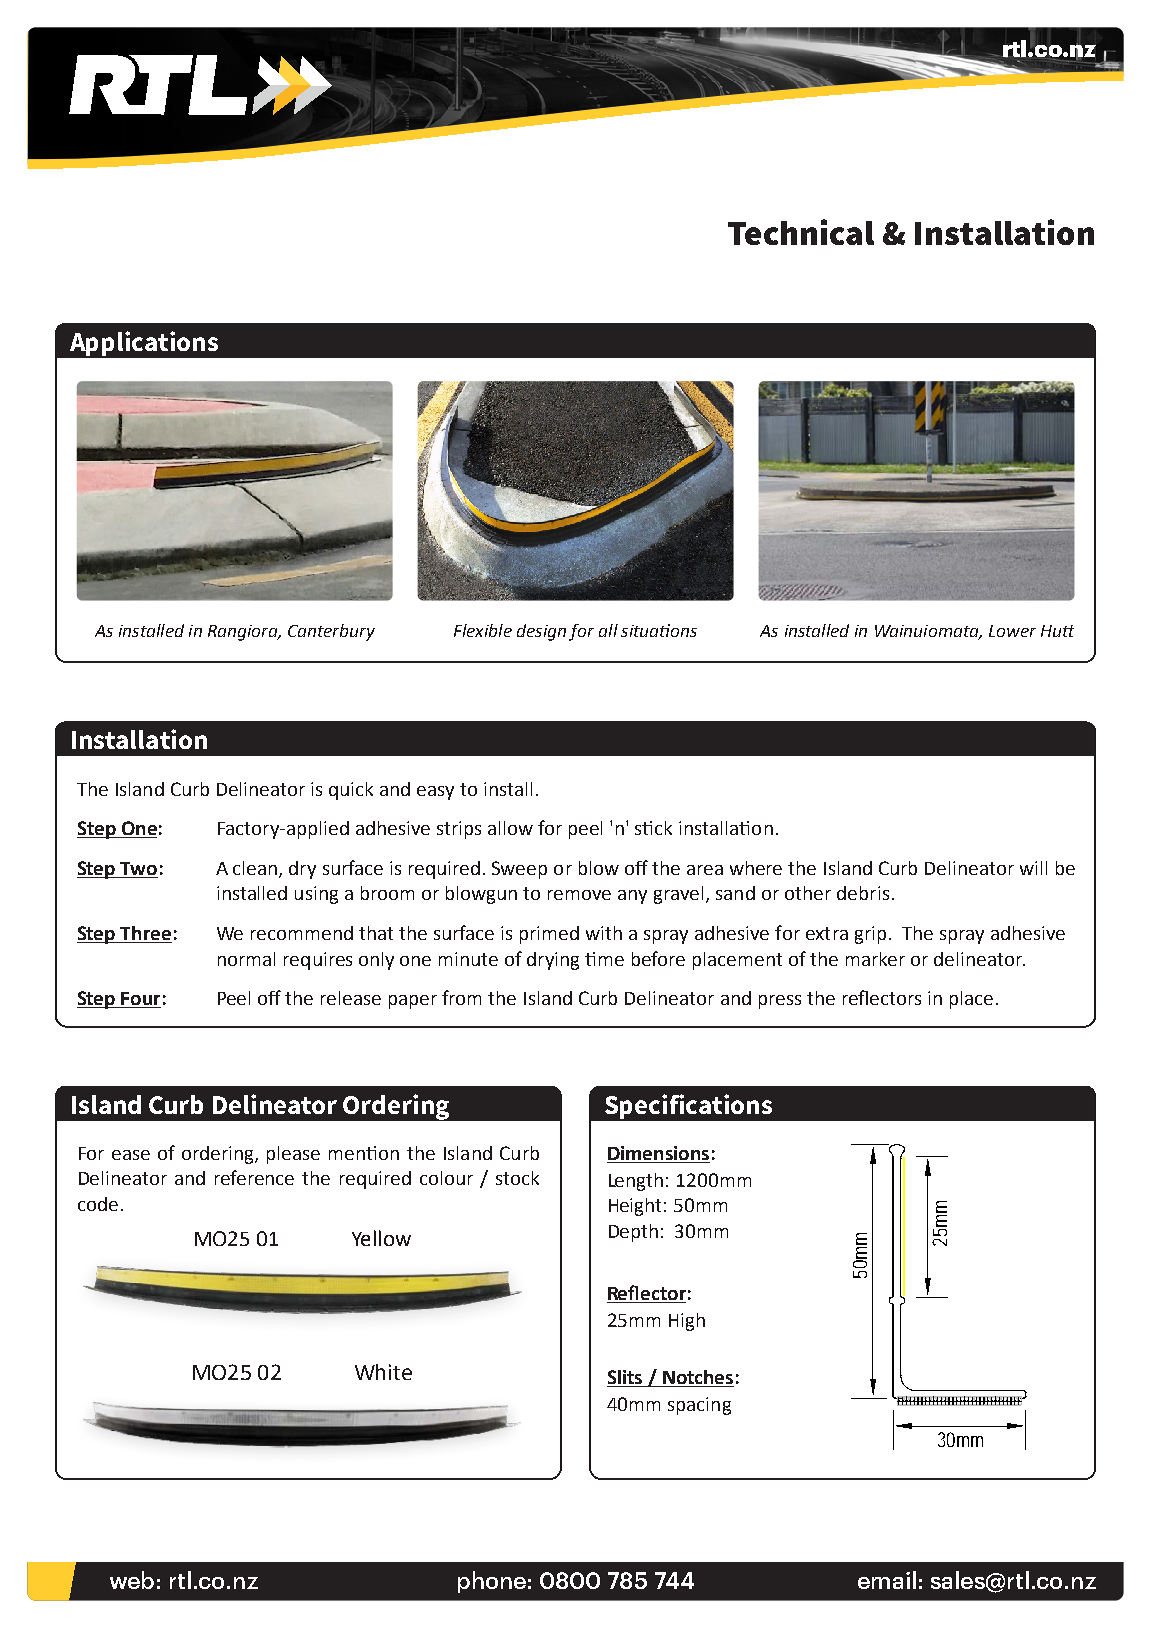  I want to click on phone, so click(492, 1582).
